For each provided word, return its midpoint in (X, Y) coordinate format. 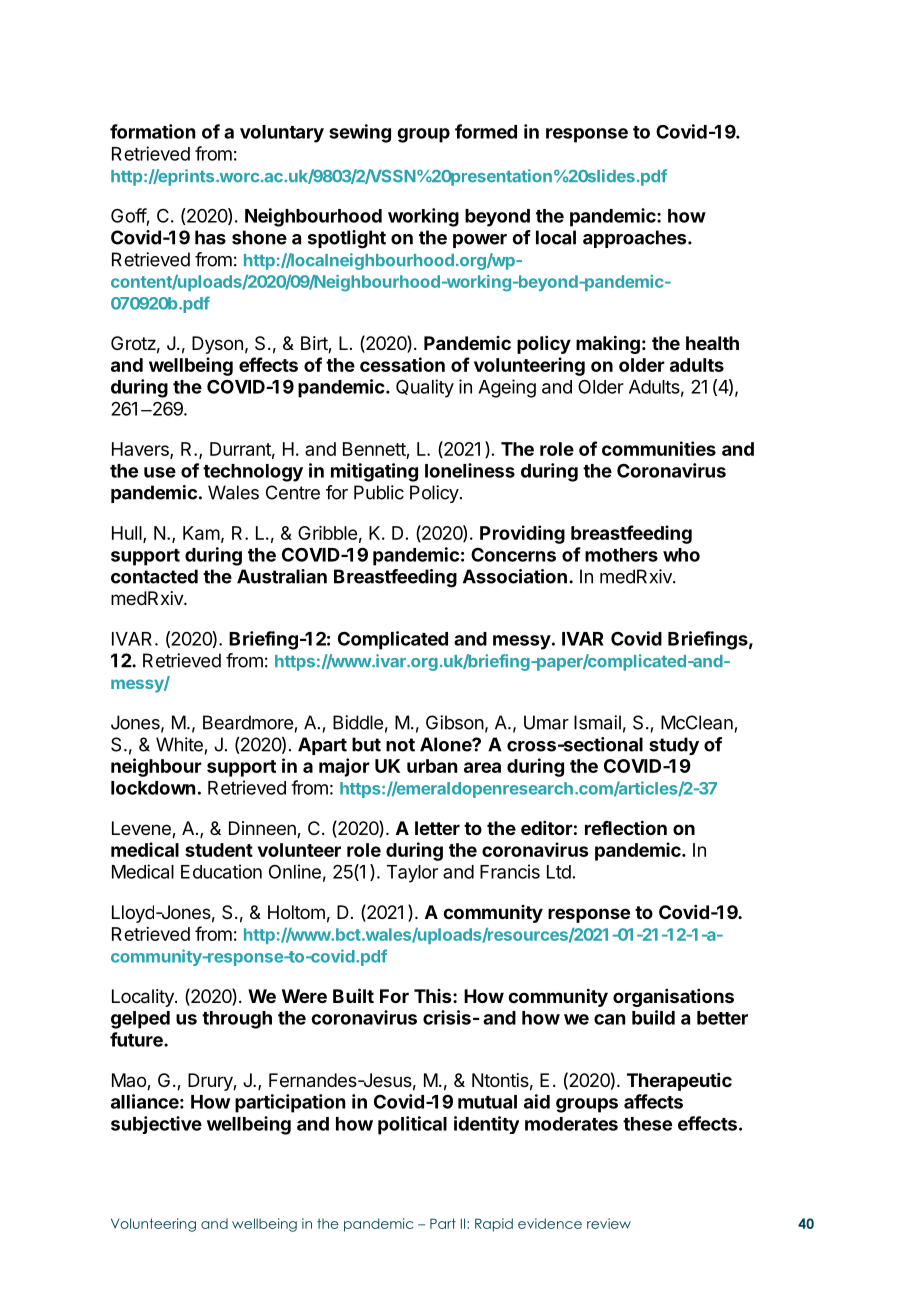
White (179, 744)
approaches (636, 239)
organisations (673, 998)
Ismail (597, 722)
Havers (141, 450)
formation (152, 131)
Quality (425, 388)
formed (486, 131)
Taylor (412, 874)
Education (221, 871)
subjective (156, 1125)
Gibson (455, 722)
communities (659, 448)
